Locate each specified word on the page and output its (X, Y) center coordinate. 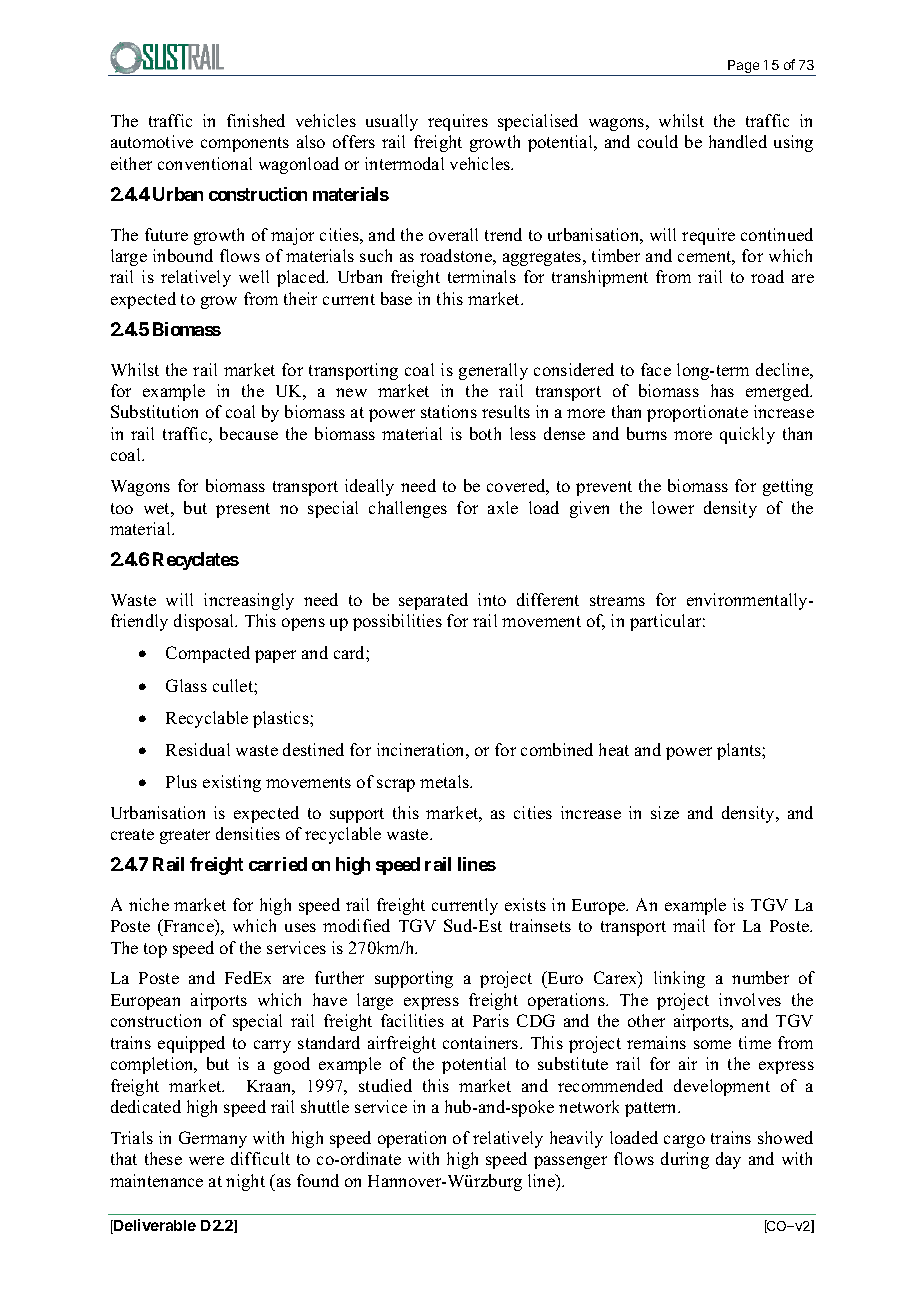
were (206, 1160)
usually (392, 122)
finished (256, 120)
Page (744, 68)
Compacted (208, 654)
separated (433, 601)
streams (617, 600)
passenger (570, 1162)
